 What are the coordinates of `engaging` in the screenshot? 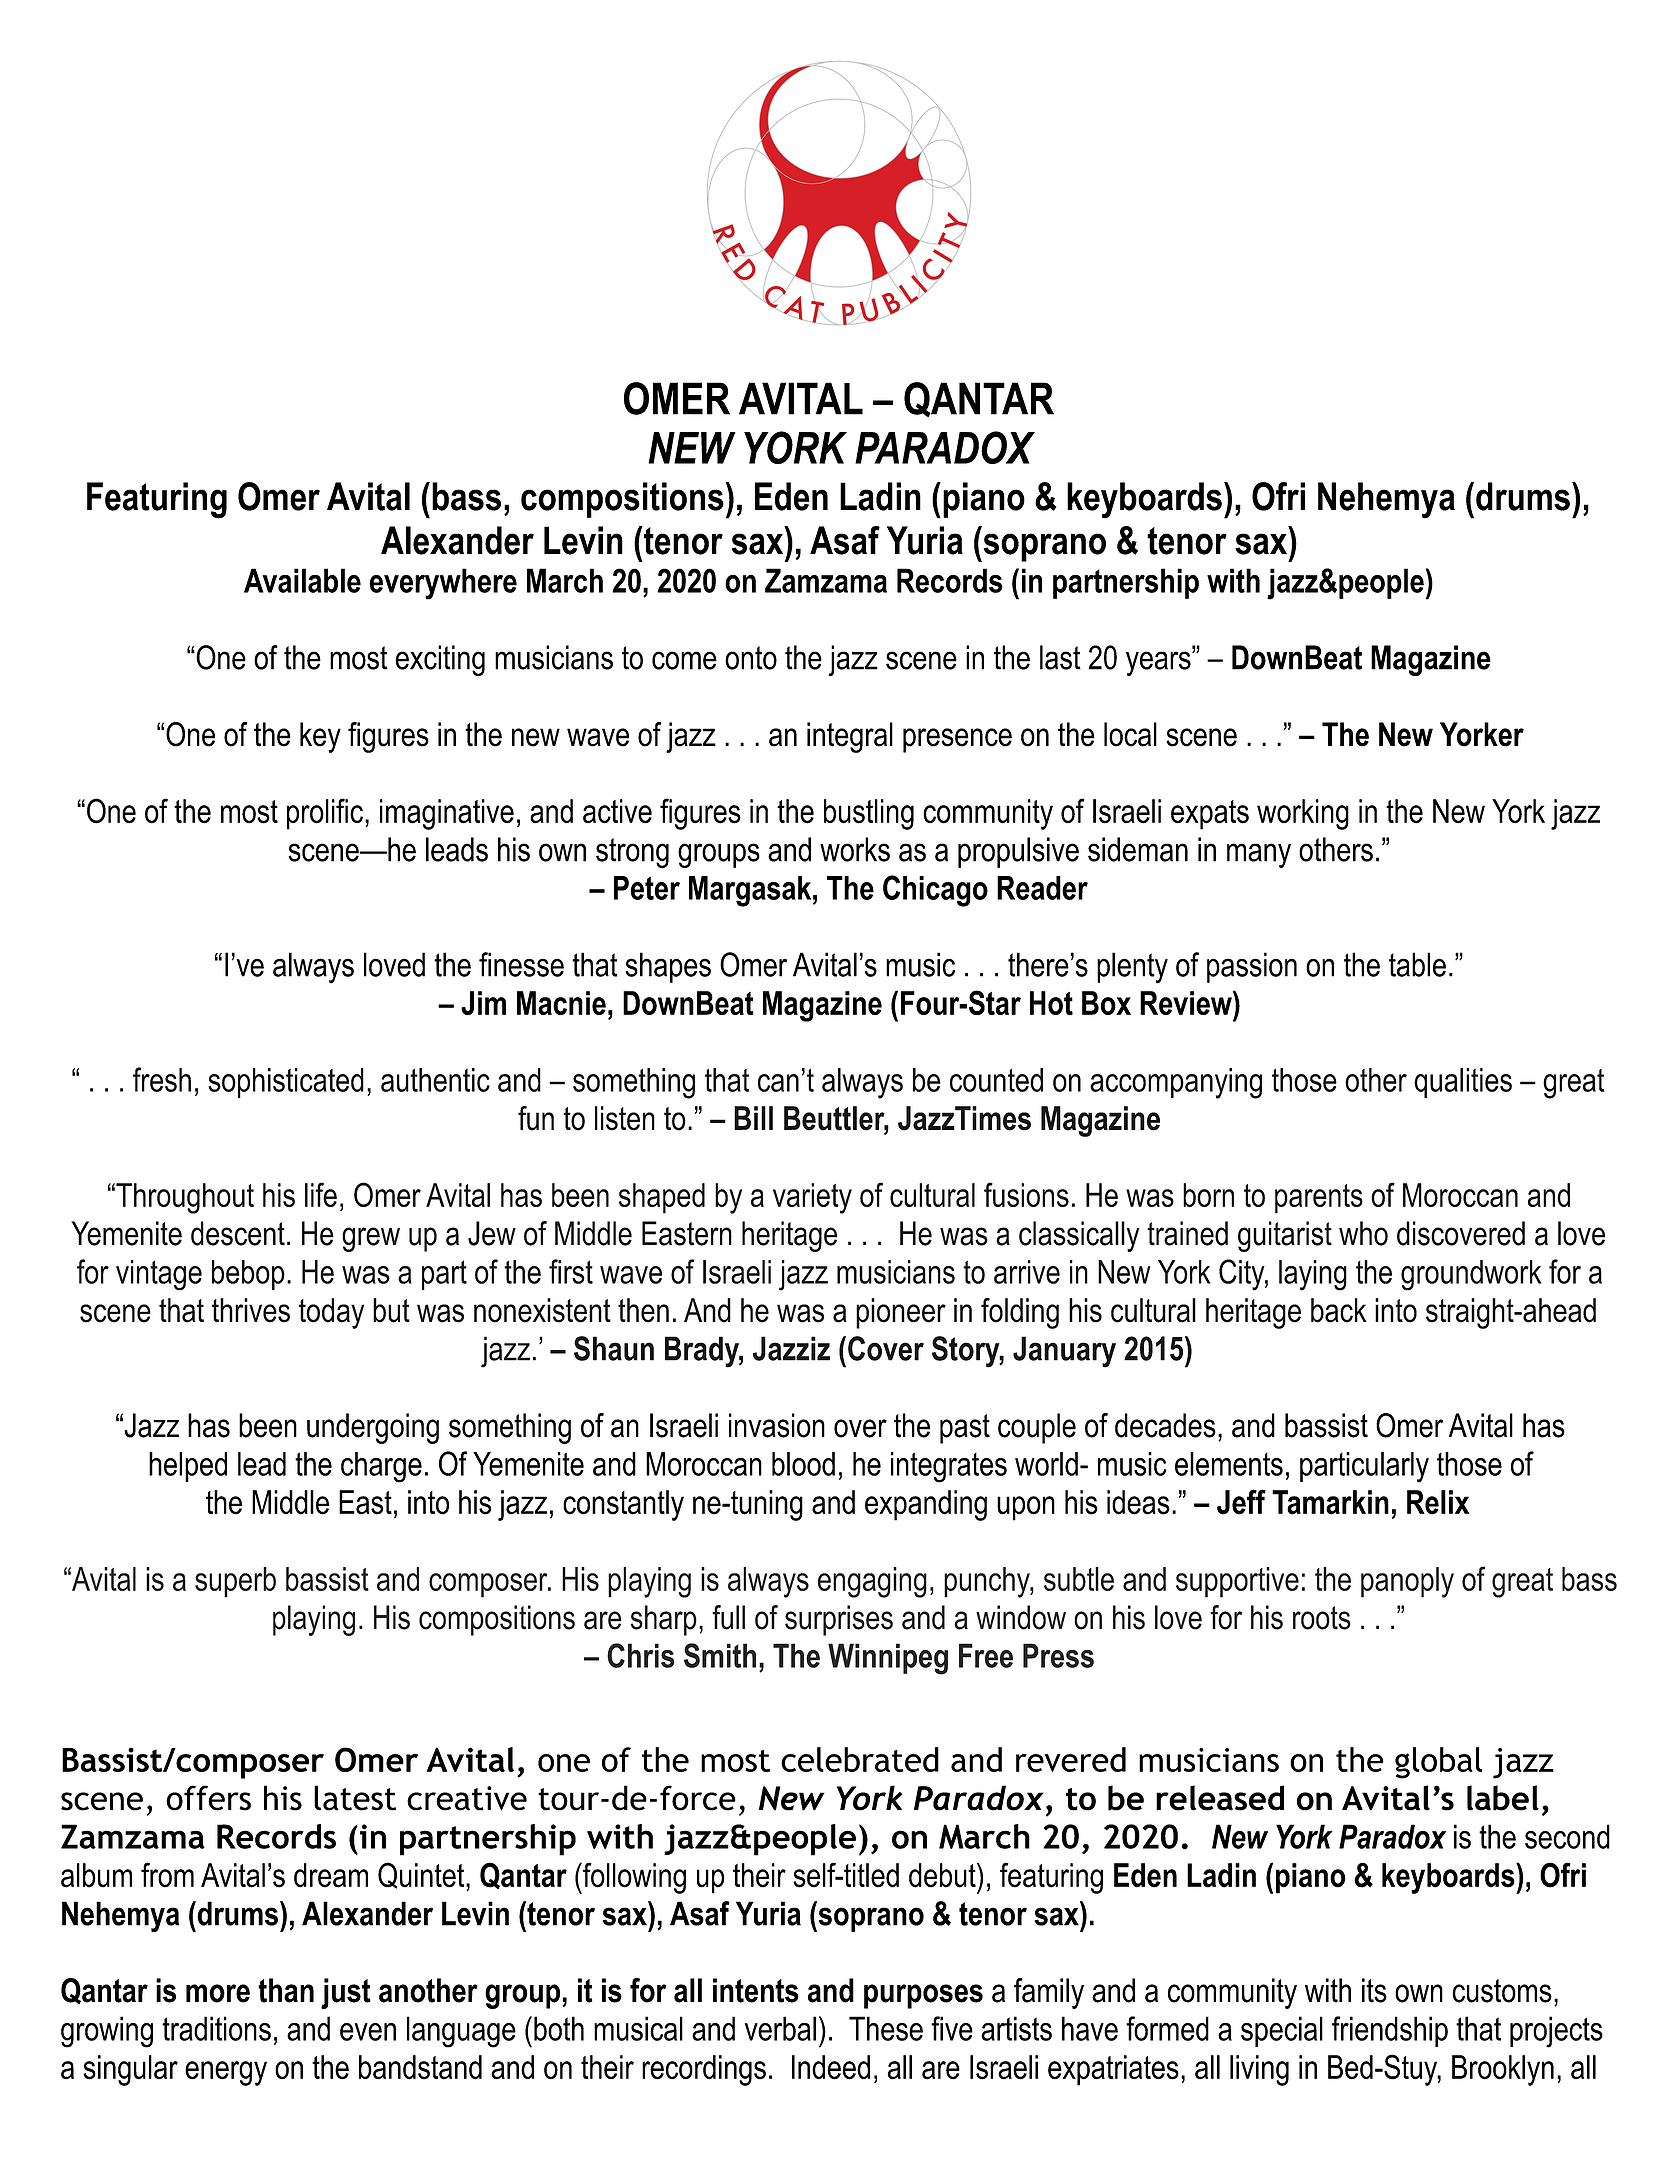 It's located at (872, 1582).
